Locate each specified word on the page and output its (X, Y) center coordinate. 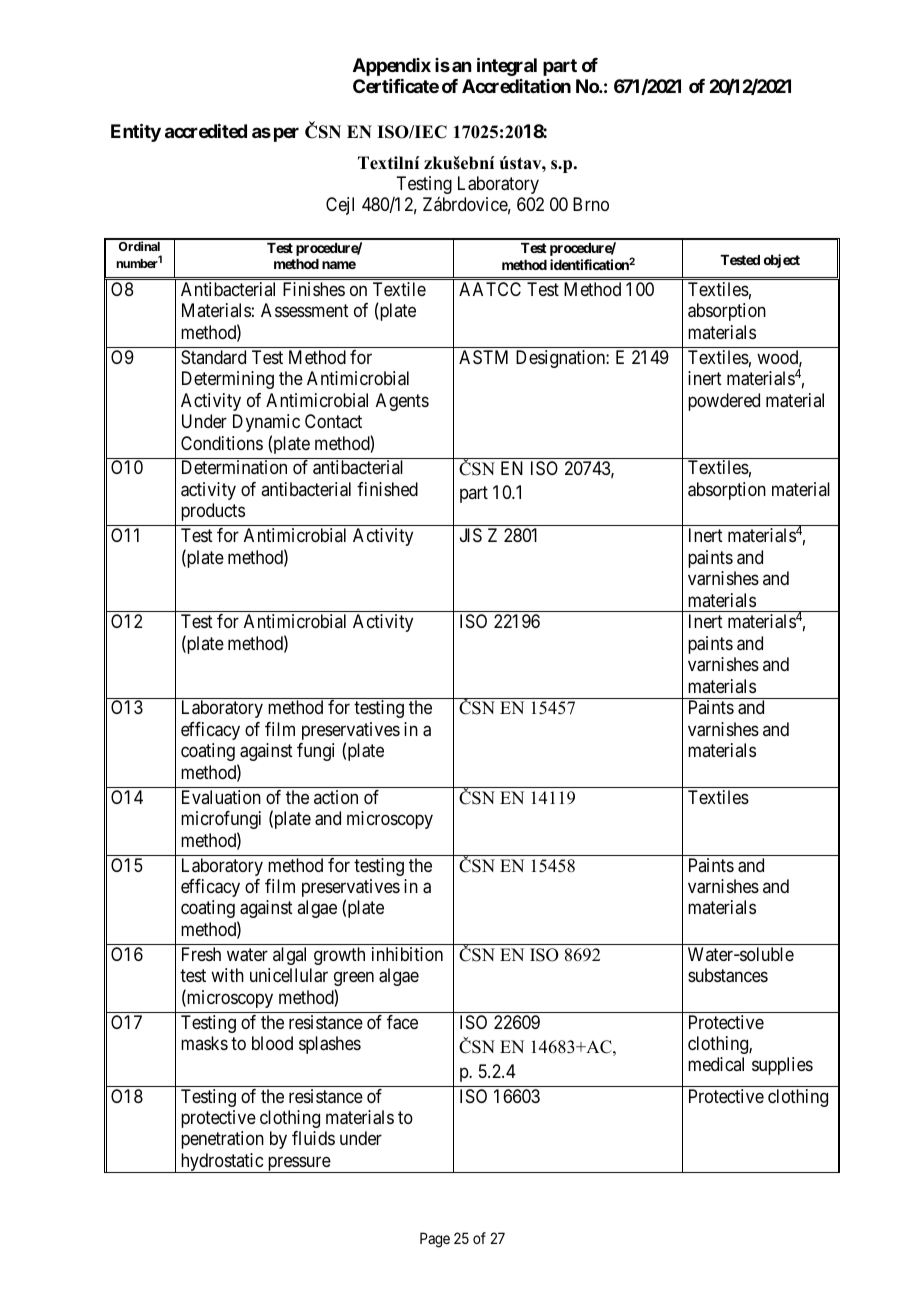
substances (728, 975)
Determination (234, 467)
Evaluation (221, 797)
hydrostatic (221, 1163)
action (336, 797)
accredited (206, 131)
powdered (724, 402)
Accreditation (516, 86)
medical (716, 1064)
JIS (471, 535)
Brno (591, 204)
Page (435, 1240)
